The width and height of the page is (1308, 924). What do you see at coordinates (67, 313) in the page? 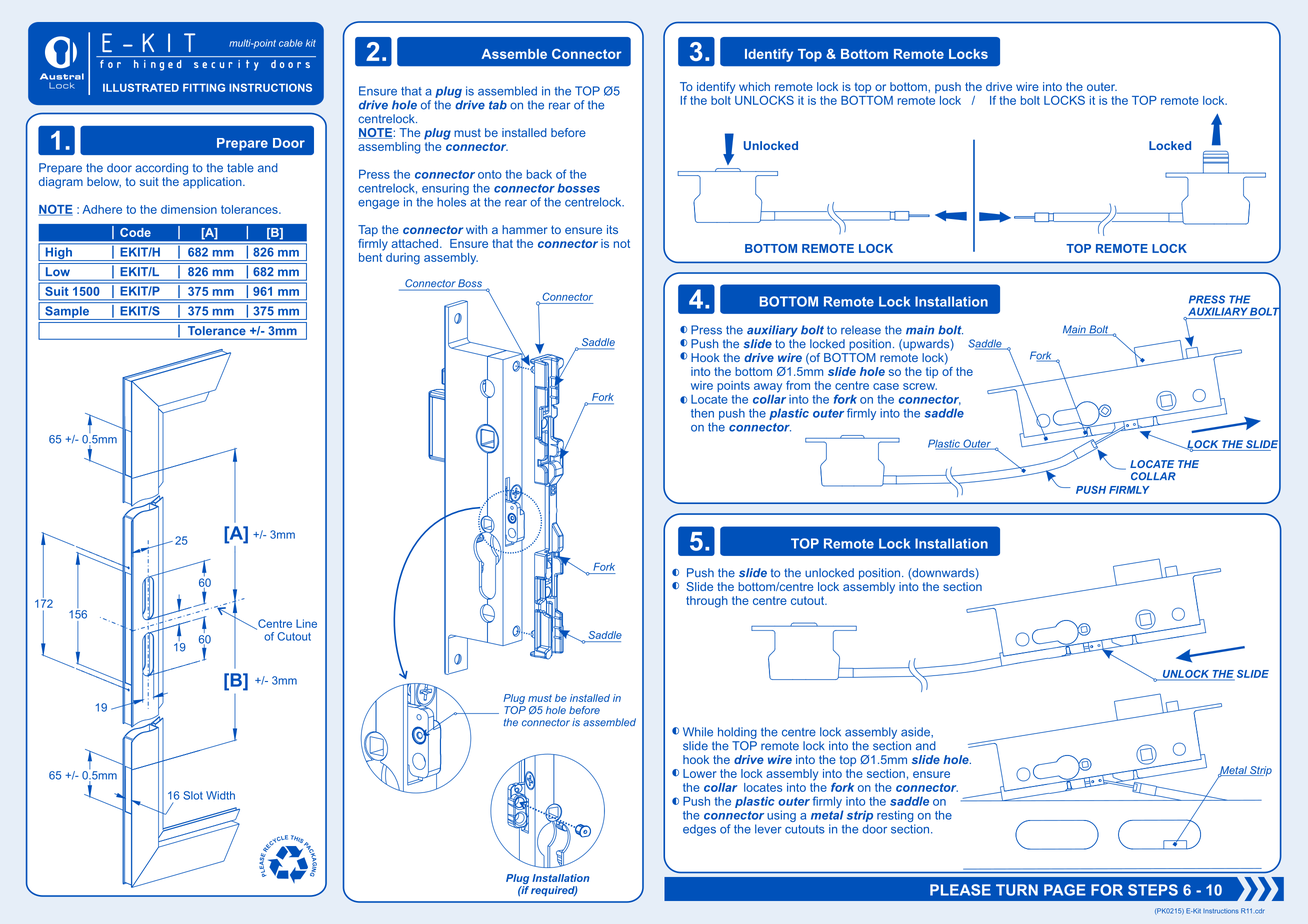
I see `Sample` at bounding box center [67, 313].
